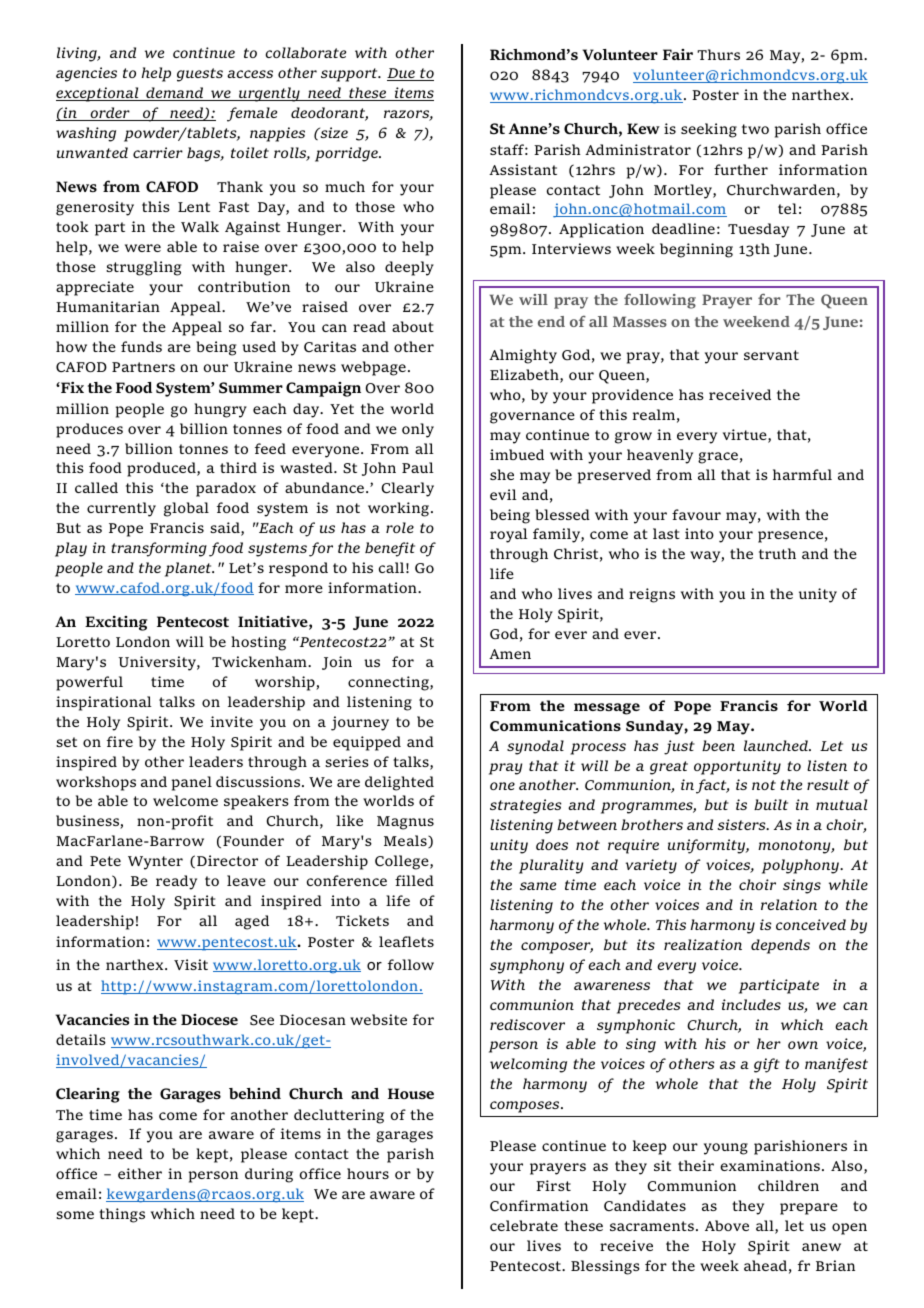 The height and width of the screenshot is (1308, 924). What do you see at coordinates (418, 467) in the screenshot?
I see `Paul` at bounding box center [418, 467].
